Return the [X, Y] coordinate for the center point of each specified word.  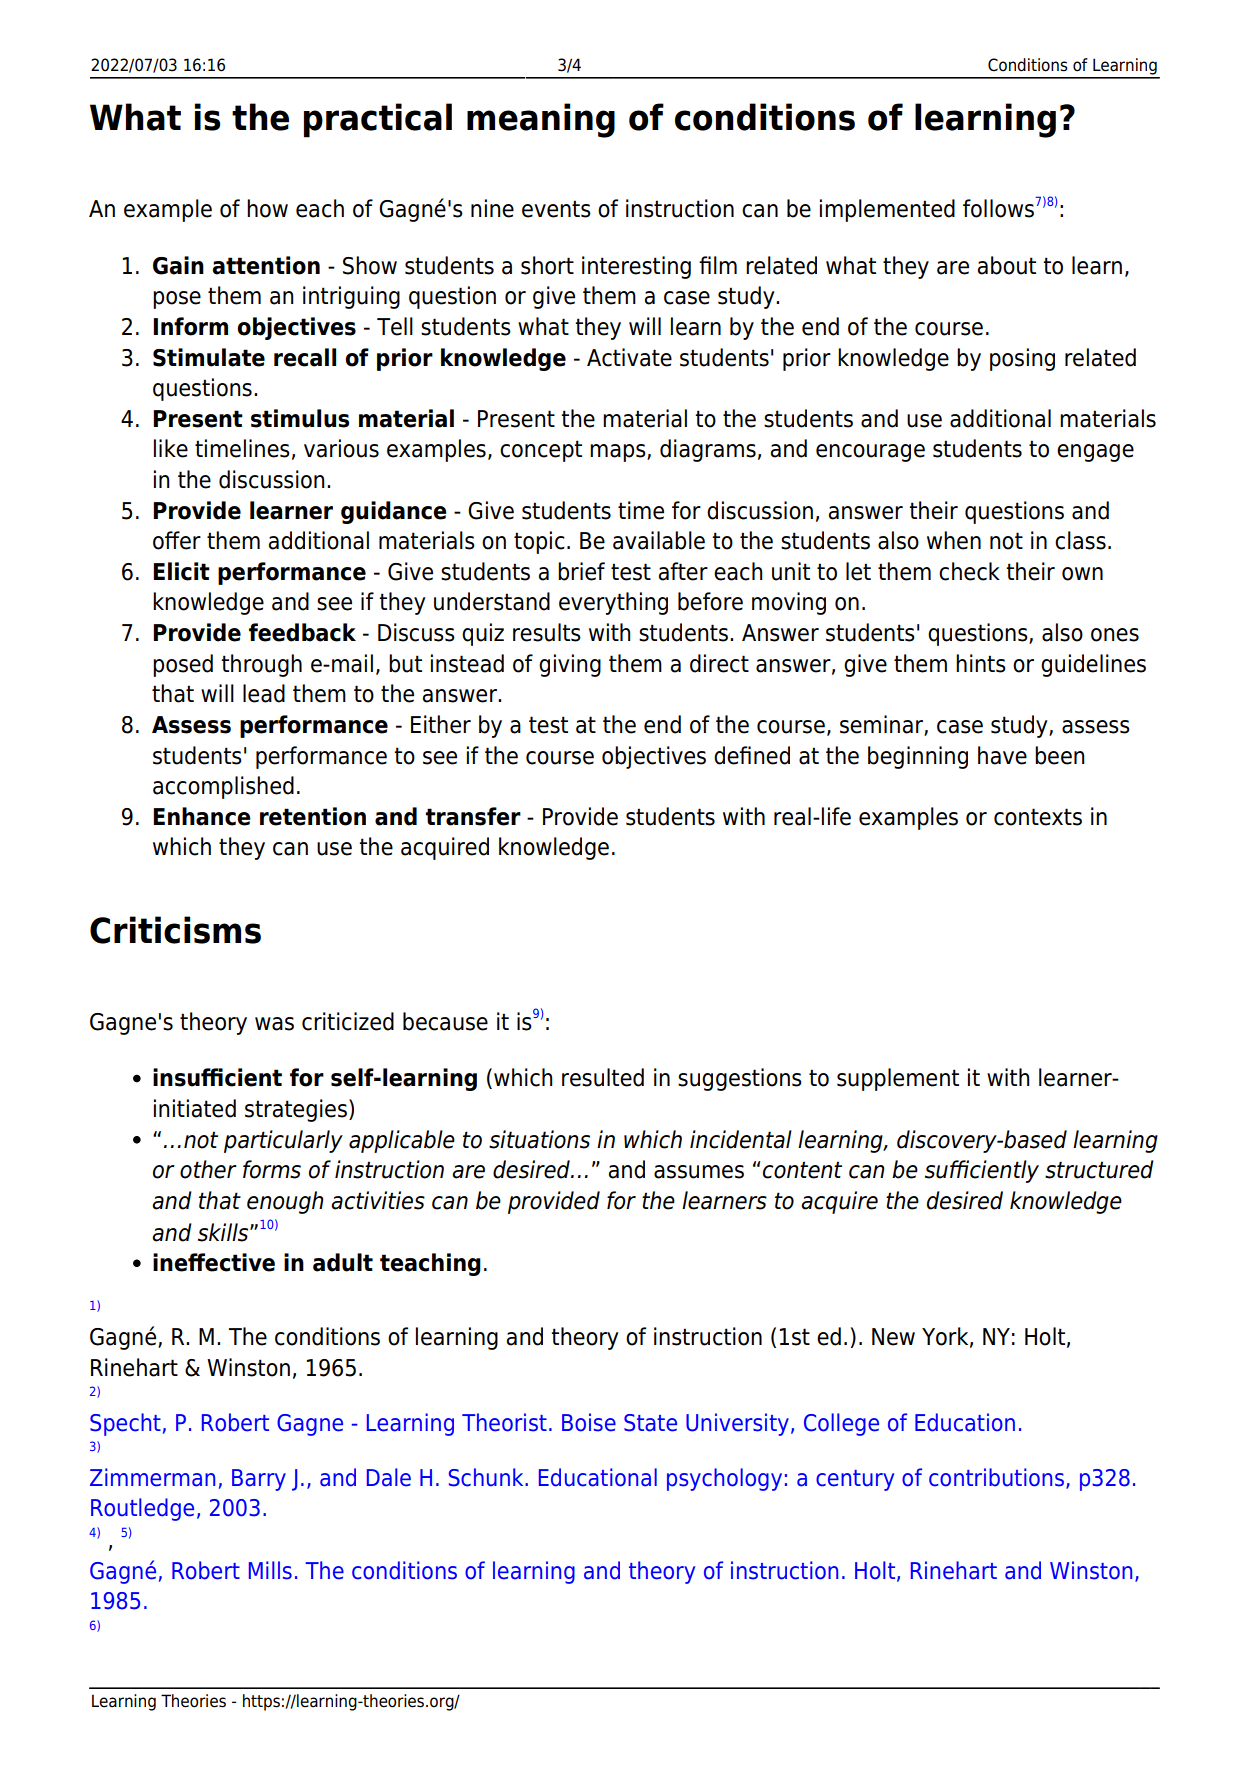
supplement [898, 1079]
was [274, 1024]
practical [378, 120]
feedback [302, 632]
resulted [603, 1077]
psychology [724, 1479]
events [556, 209]
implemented [887, 210]
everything [613, 603]
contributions [996, 1477]
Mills [270, 1570]
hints [981, 663]
